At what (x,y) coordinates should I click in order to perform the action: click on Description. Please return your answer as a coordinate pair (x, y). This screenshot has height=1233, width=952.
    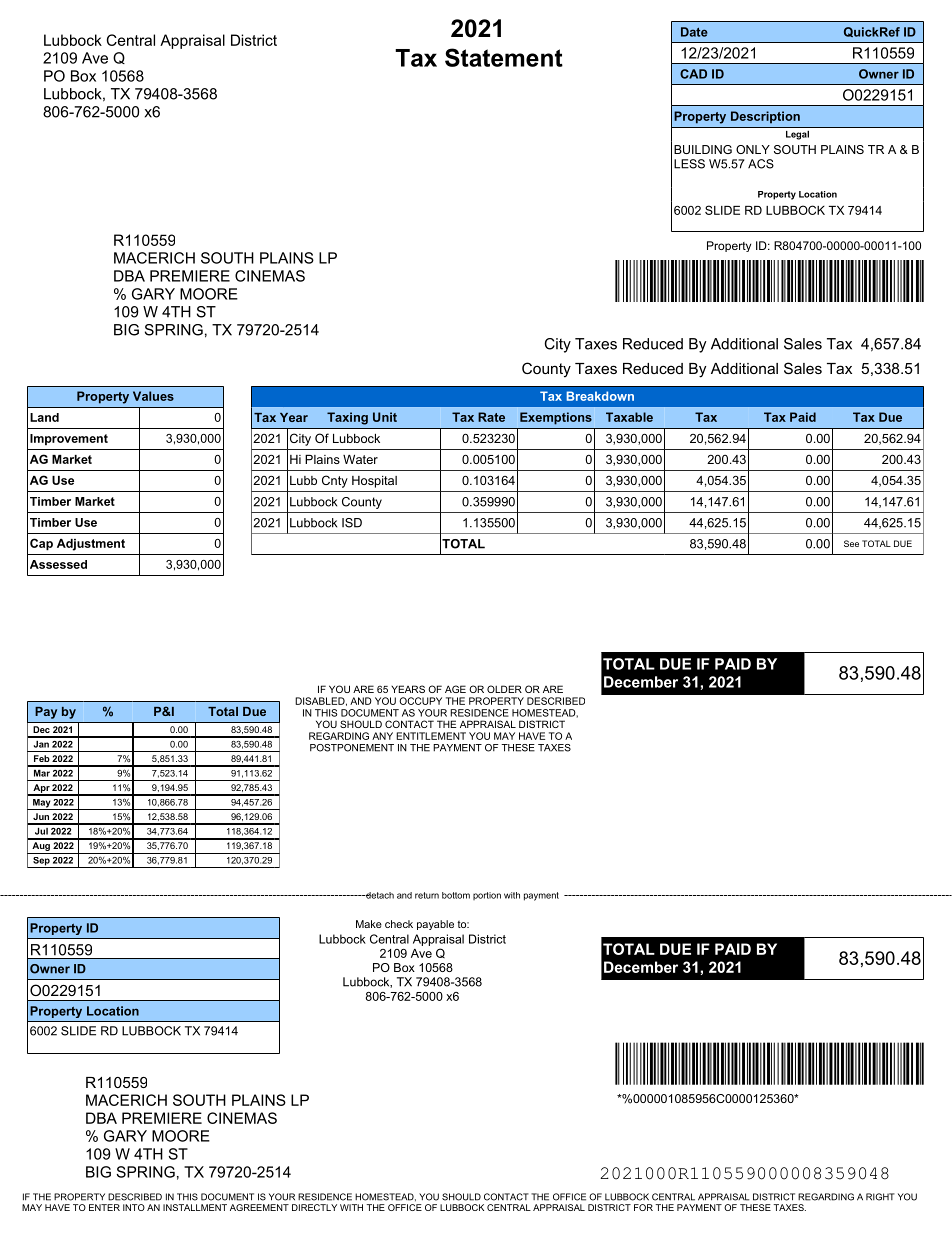
    Looking at the image, I should click on (765, 117).
